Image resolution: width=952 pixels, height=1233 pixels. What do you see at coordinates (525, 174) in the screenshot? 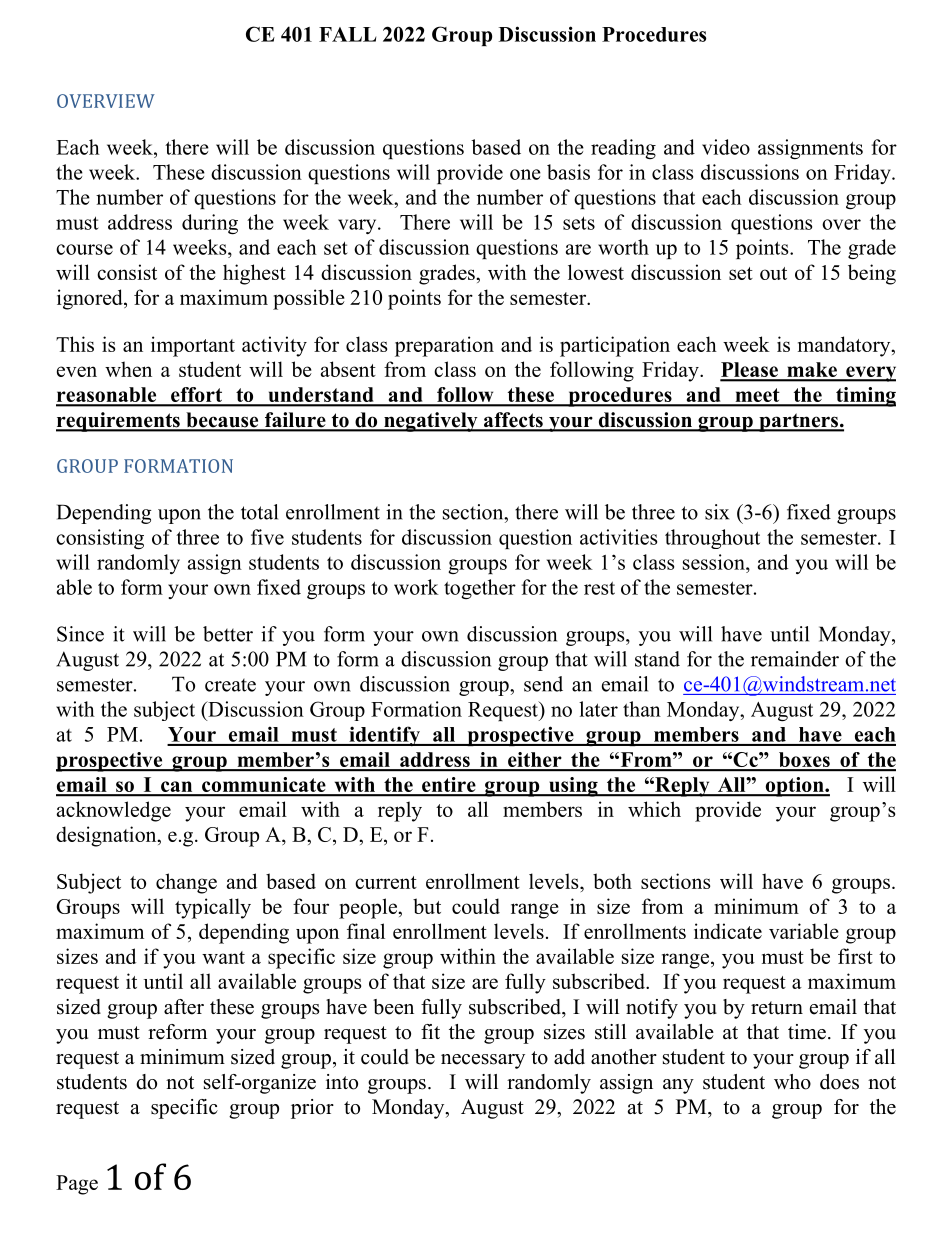
I see `one` at bounding box center [525, 174].
